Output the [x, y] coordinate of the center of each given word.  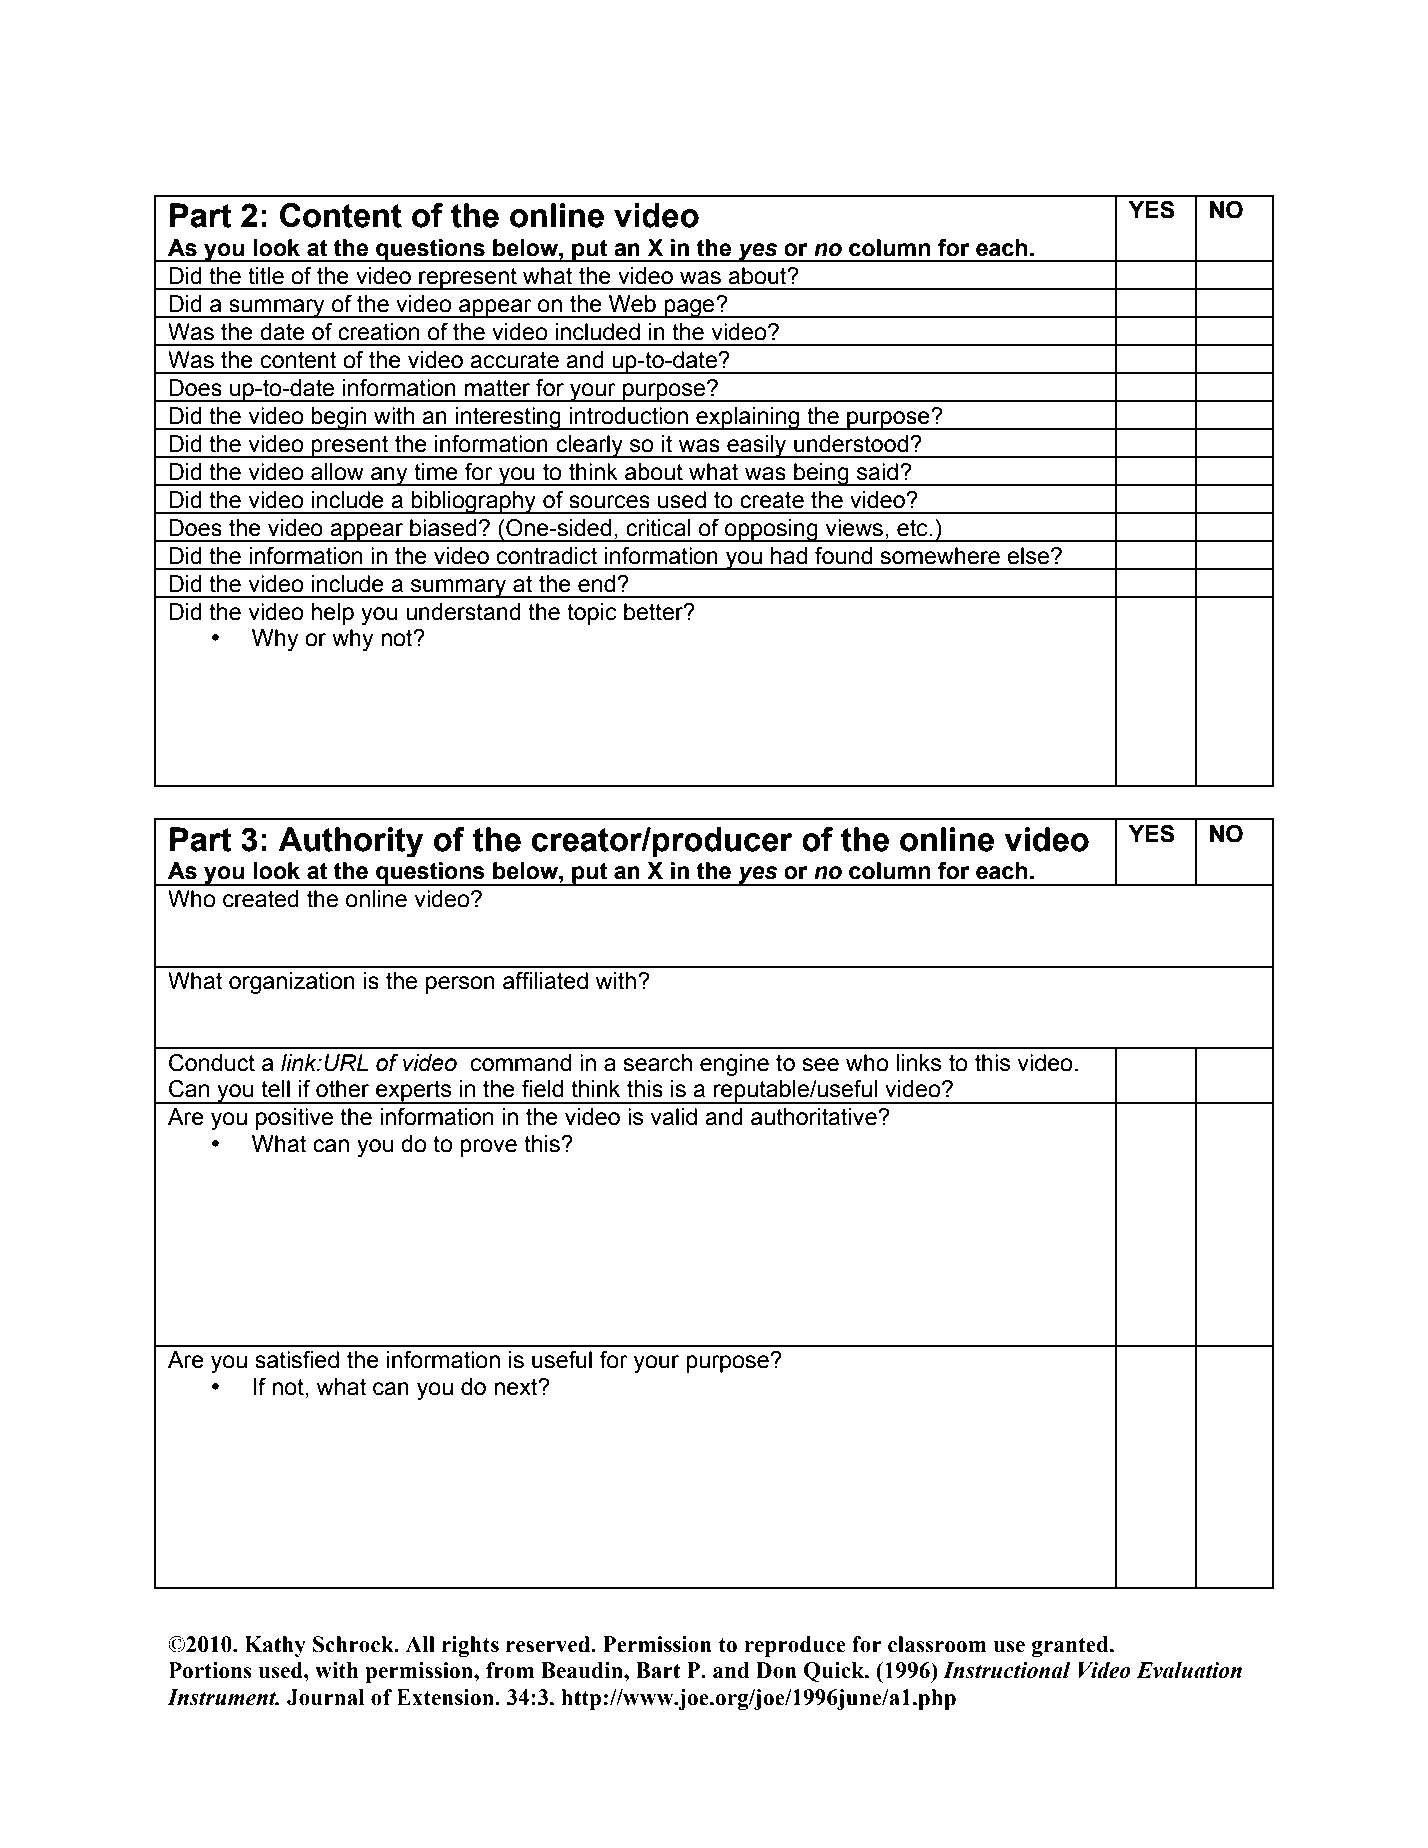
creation [378, 332]
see [820, 1065]
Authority [350, 842]
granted [1071, 1646]
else [1029, 556]
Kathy [275, 1646]
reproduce [795, 1646]
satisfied [297, 1360]
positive [294, 1119]
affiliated [545, 981]
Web [632, 304]
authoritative [815, 1117]
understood [852, 444]
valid [673, 1117]
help [332, 614]
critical [658, 528]
